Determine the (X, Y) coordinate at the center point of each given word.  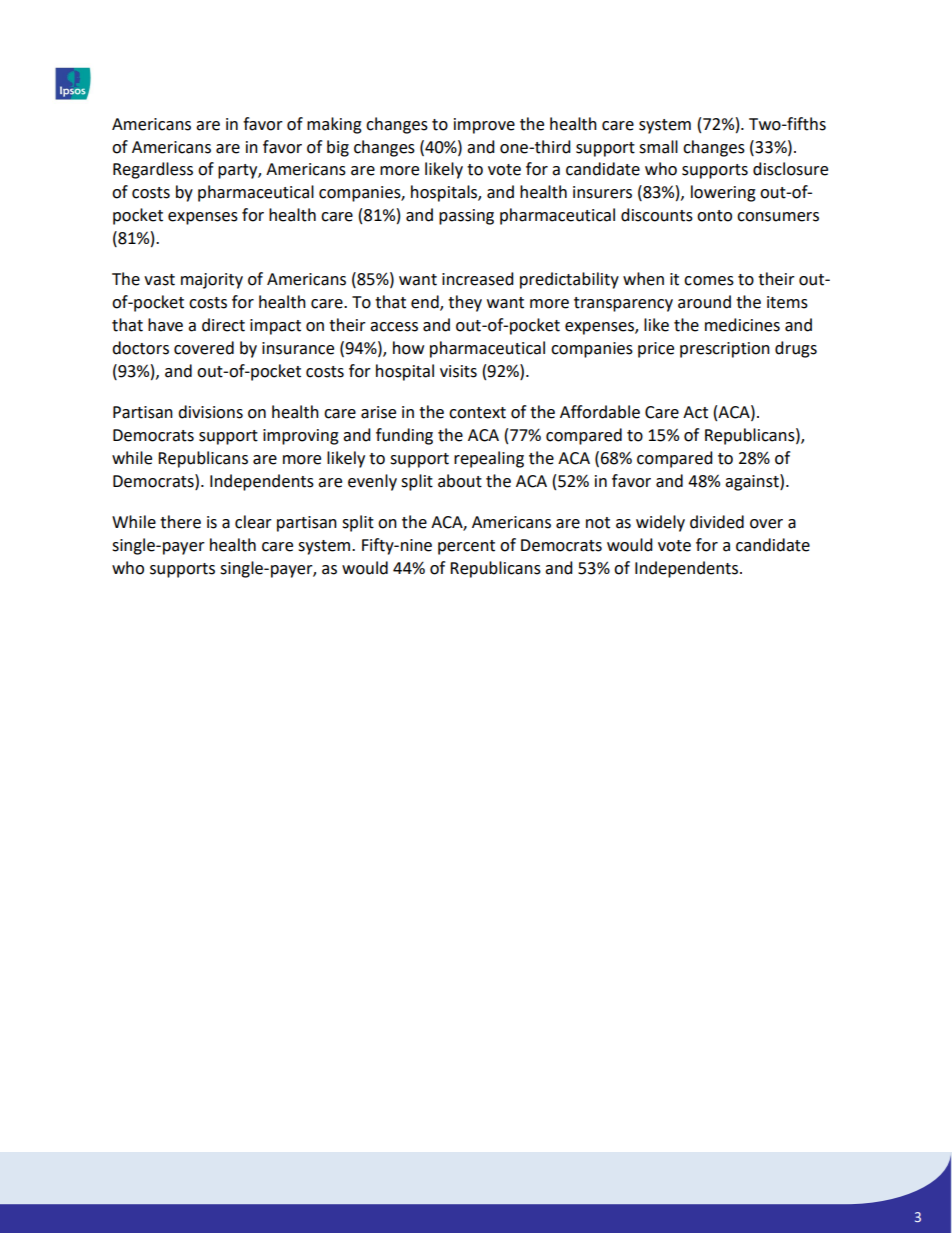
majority (212, 281)
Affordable (600, 412)
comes (709, 281)
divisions (210, 412)
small (658, 147)
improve (484, 126)
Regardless (153, 170)
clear (253, 522)
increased (478, 279)
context (477, 413)
